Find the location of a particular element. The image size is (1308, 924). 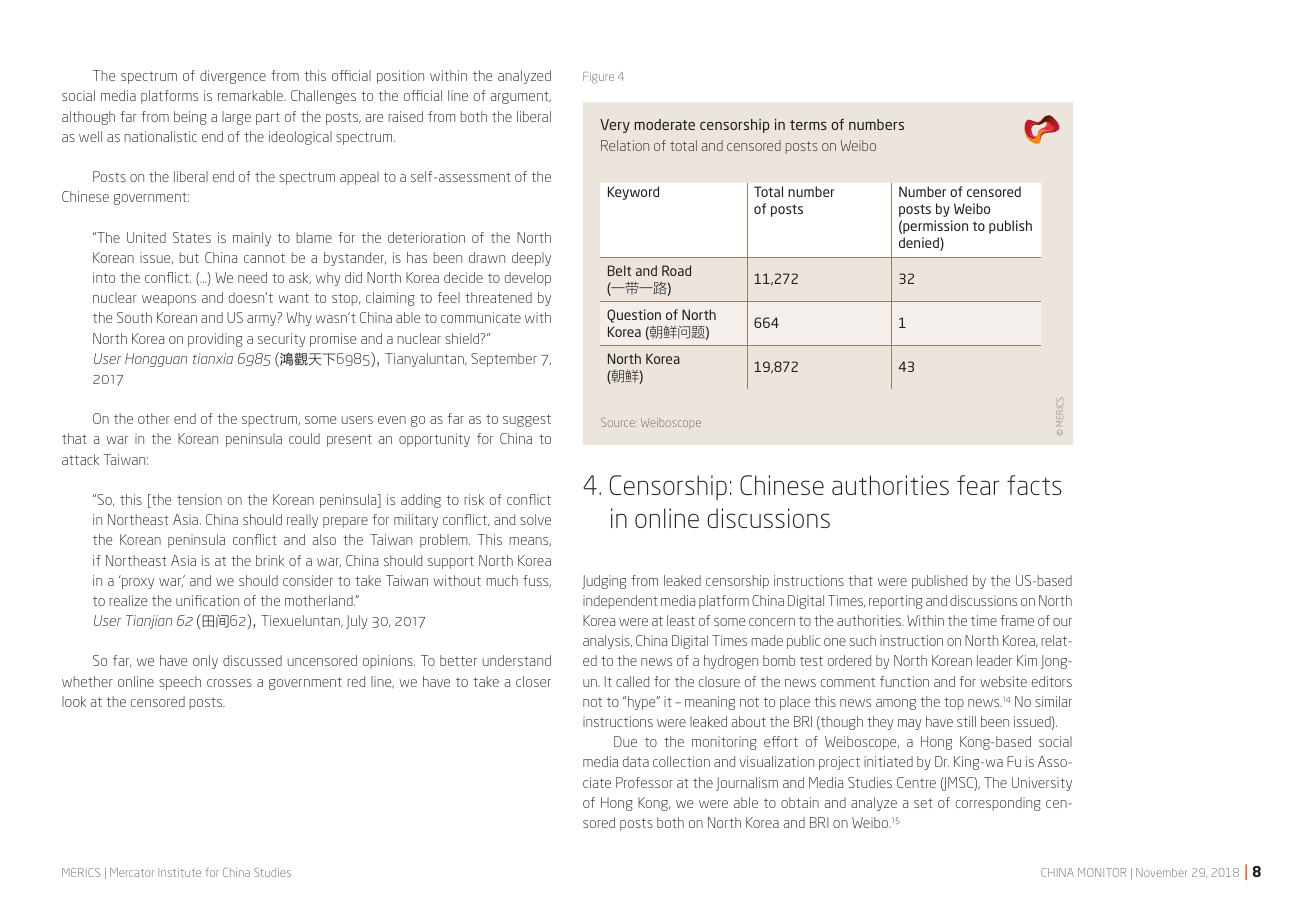

Institute is located at coordinates (179, 872).
